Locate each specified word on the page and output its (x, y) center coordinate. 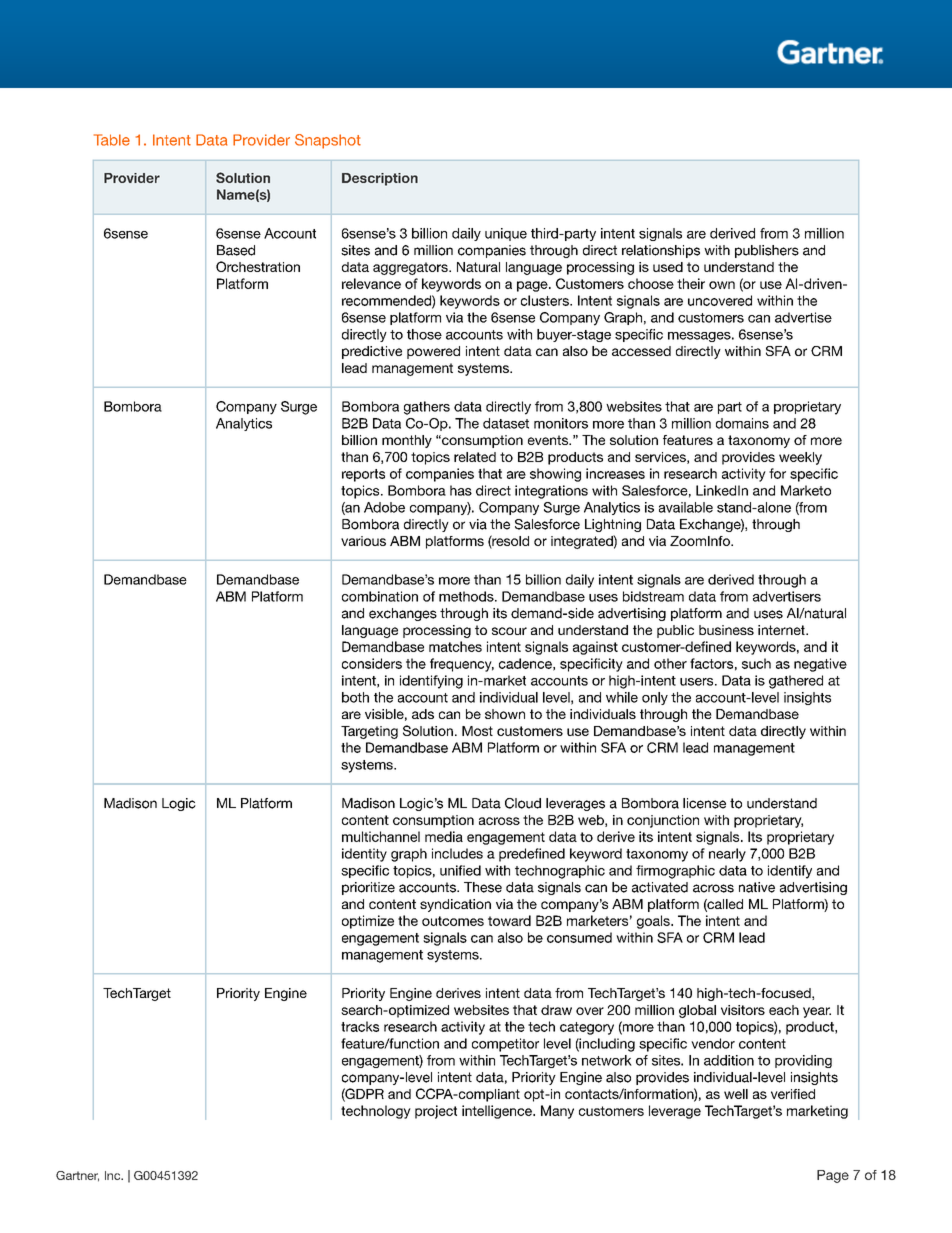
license (704, 803)
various (363, 541)
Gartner (77, 1176)
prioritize (368, 888)
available (686, 507)
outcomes (453, 921)
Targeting (369, 732)
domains (742, 423)
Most (477, 731)
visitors (743, 1010)
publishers (767, 251)
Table (112, 140)
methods (467, 596)
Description (380, 179)
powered (433, 352)
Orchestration (258, 266)
